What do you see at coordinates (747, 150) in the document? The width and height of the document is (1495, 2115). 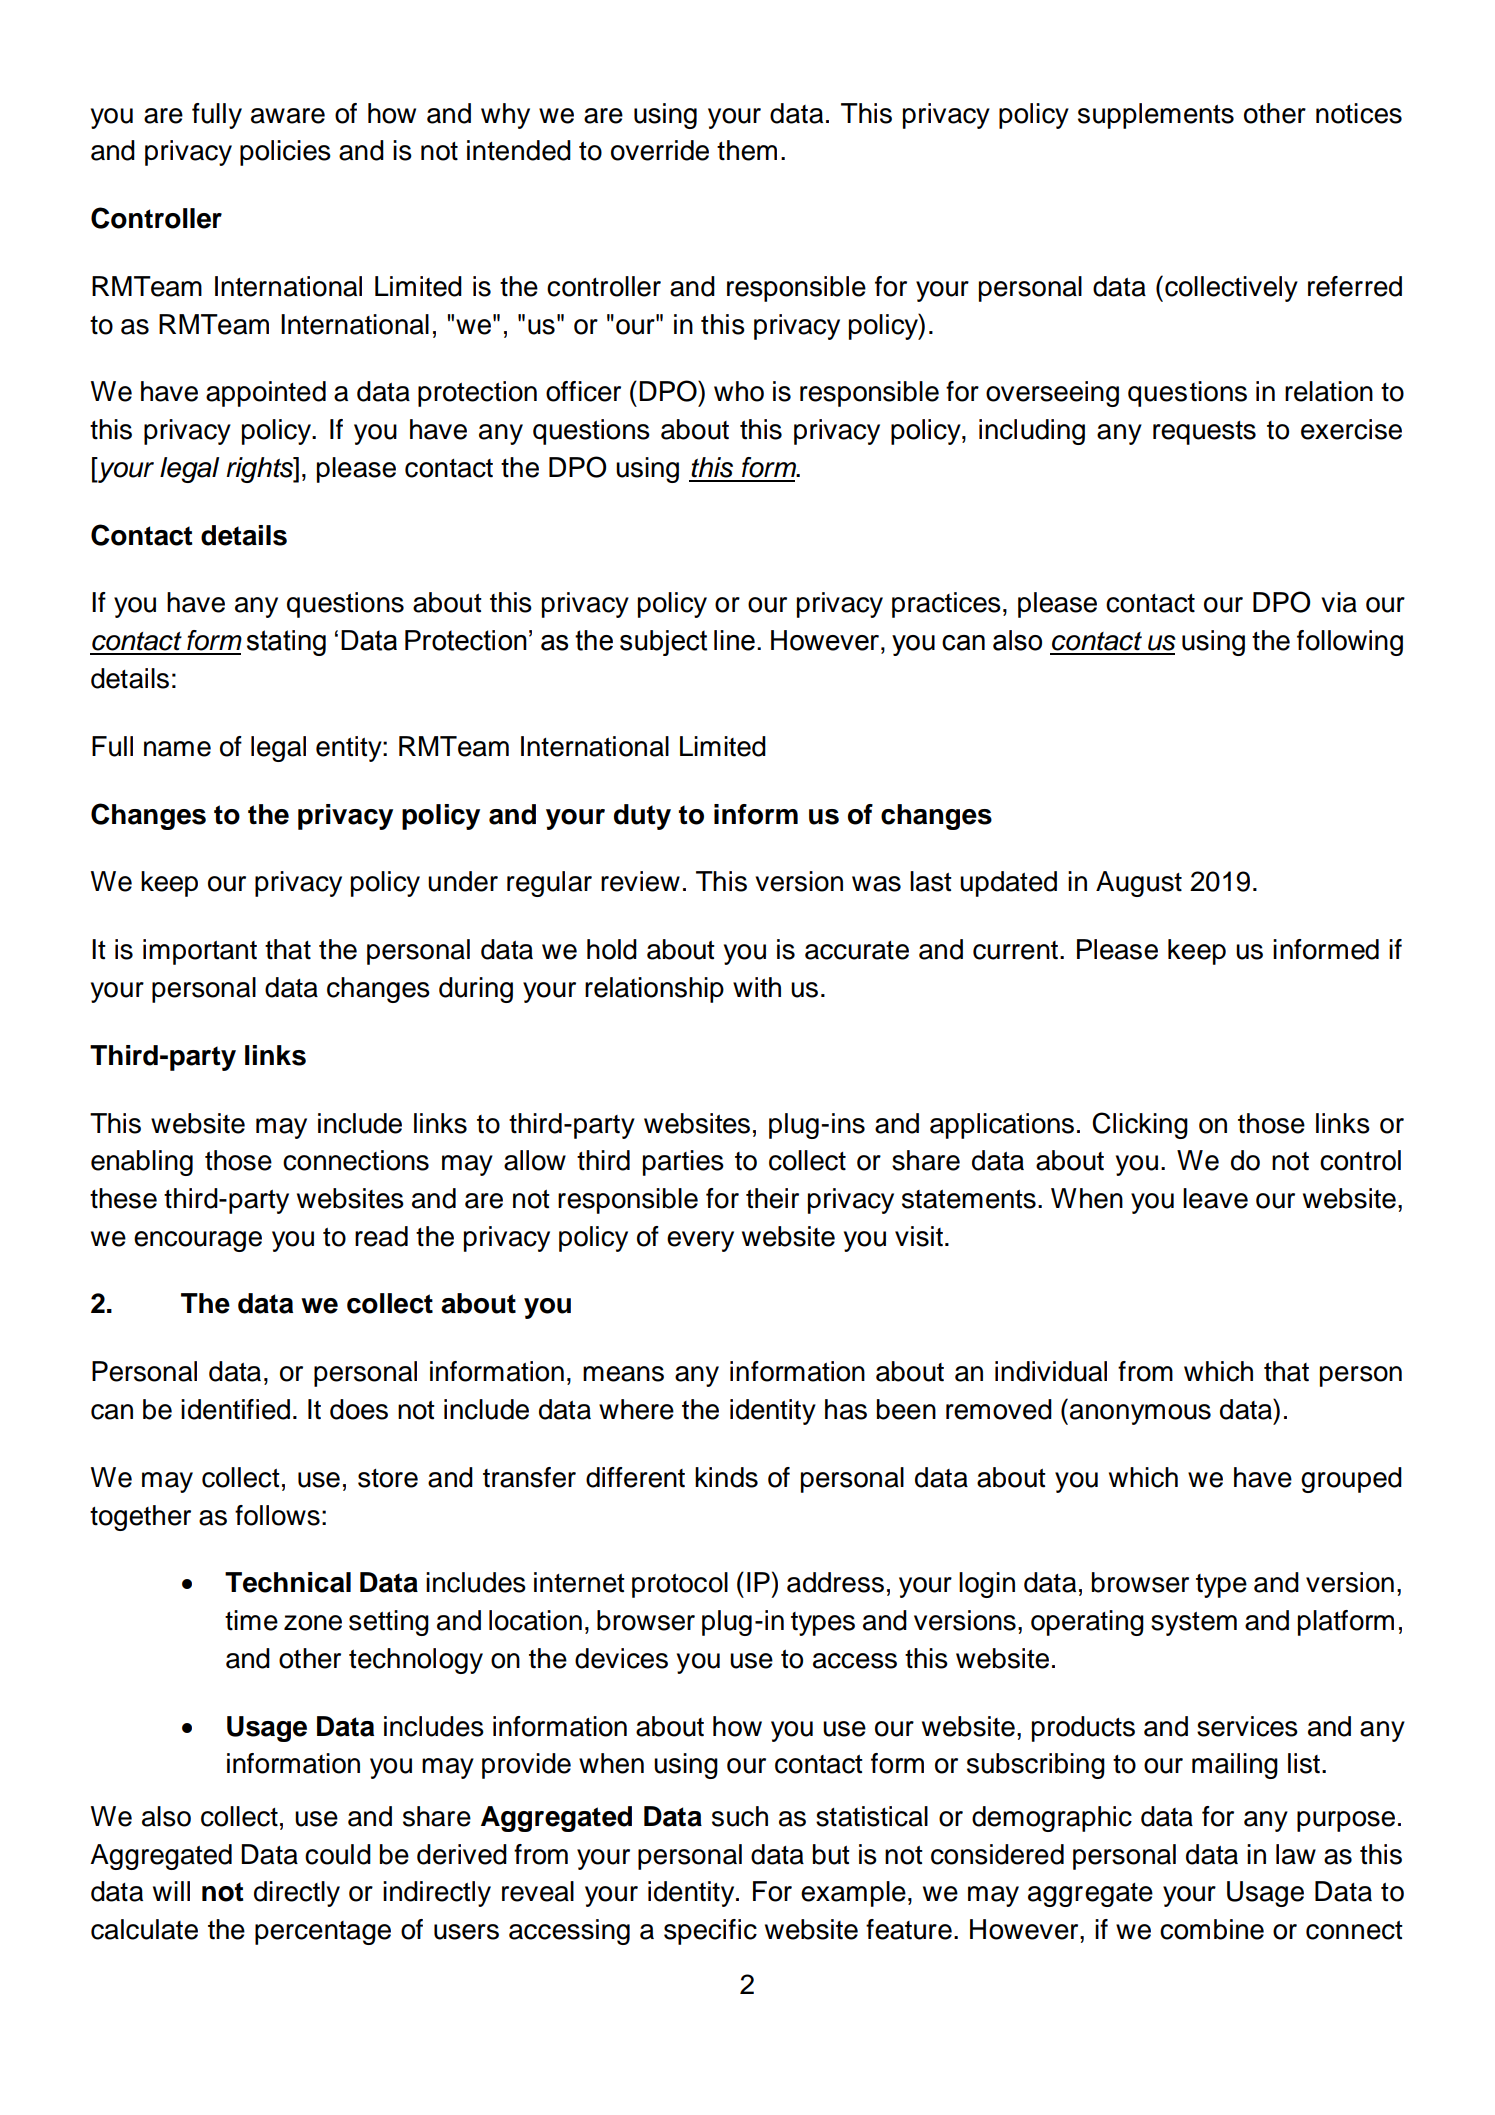 I see `them` at bounding box center [747, 150].
